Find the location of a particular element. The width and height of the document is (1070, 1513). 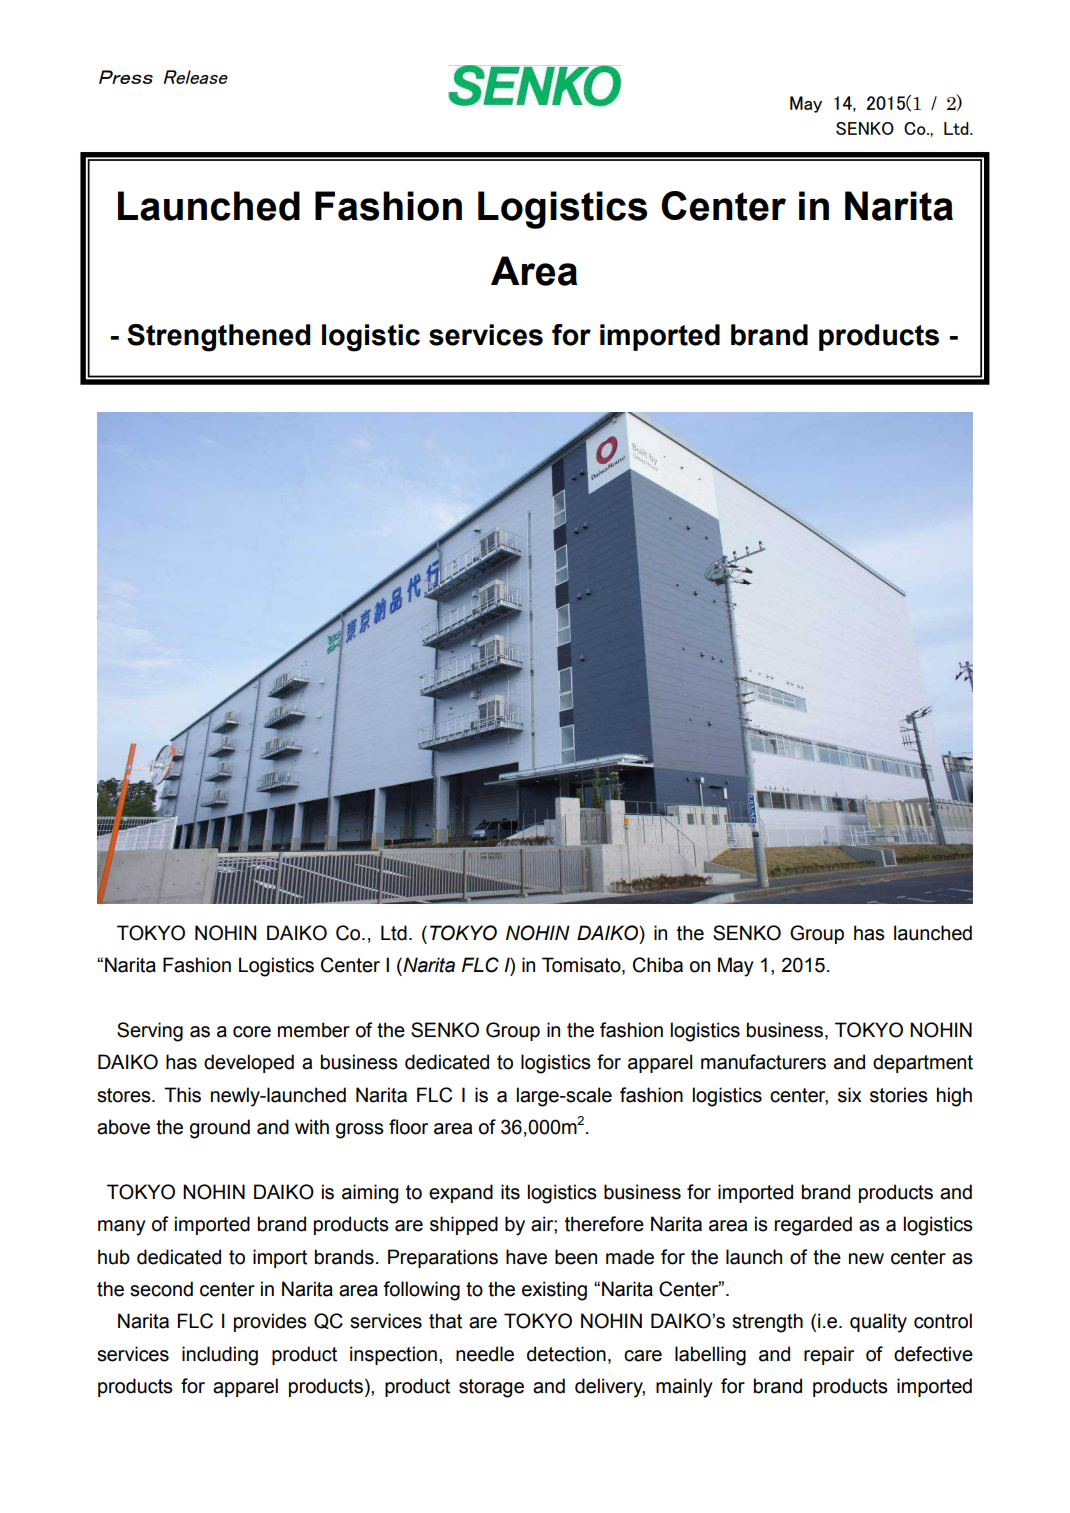

core is located at coordinates (252, 1032).
